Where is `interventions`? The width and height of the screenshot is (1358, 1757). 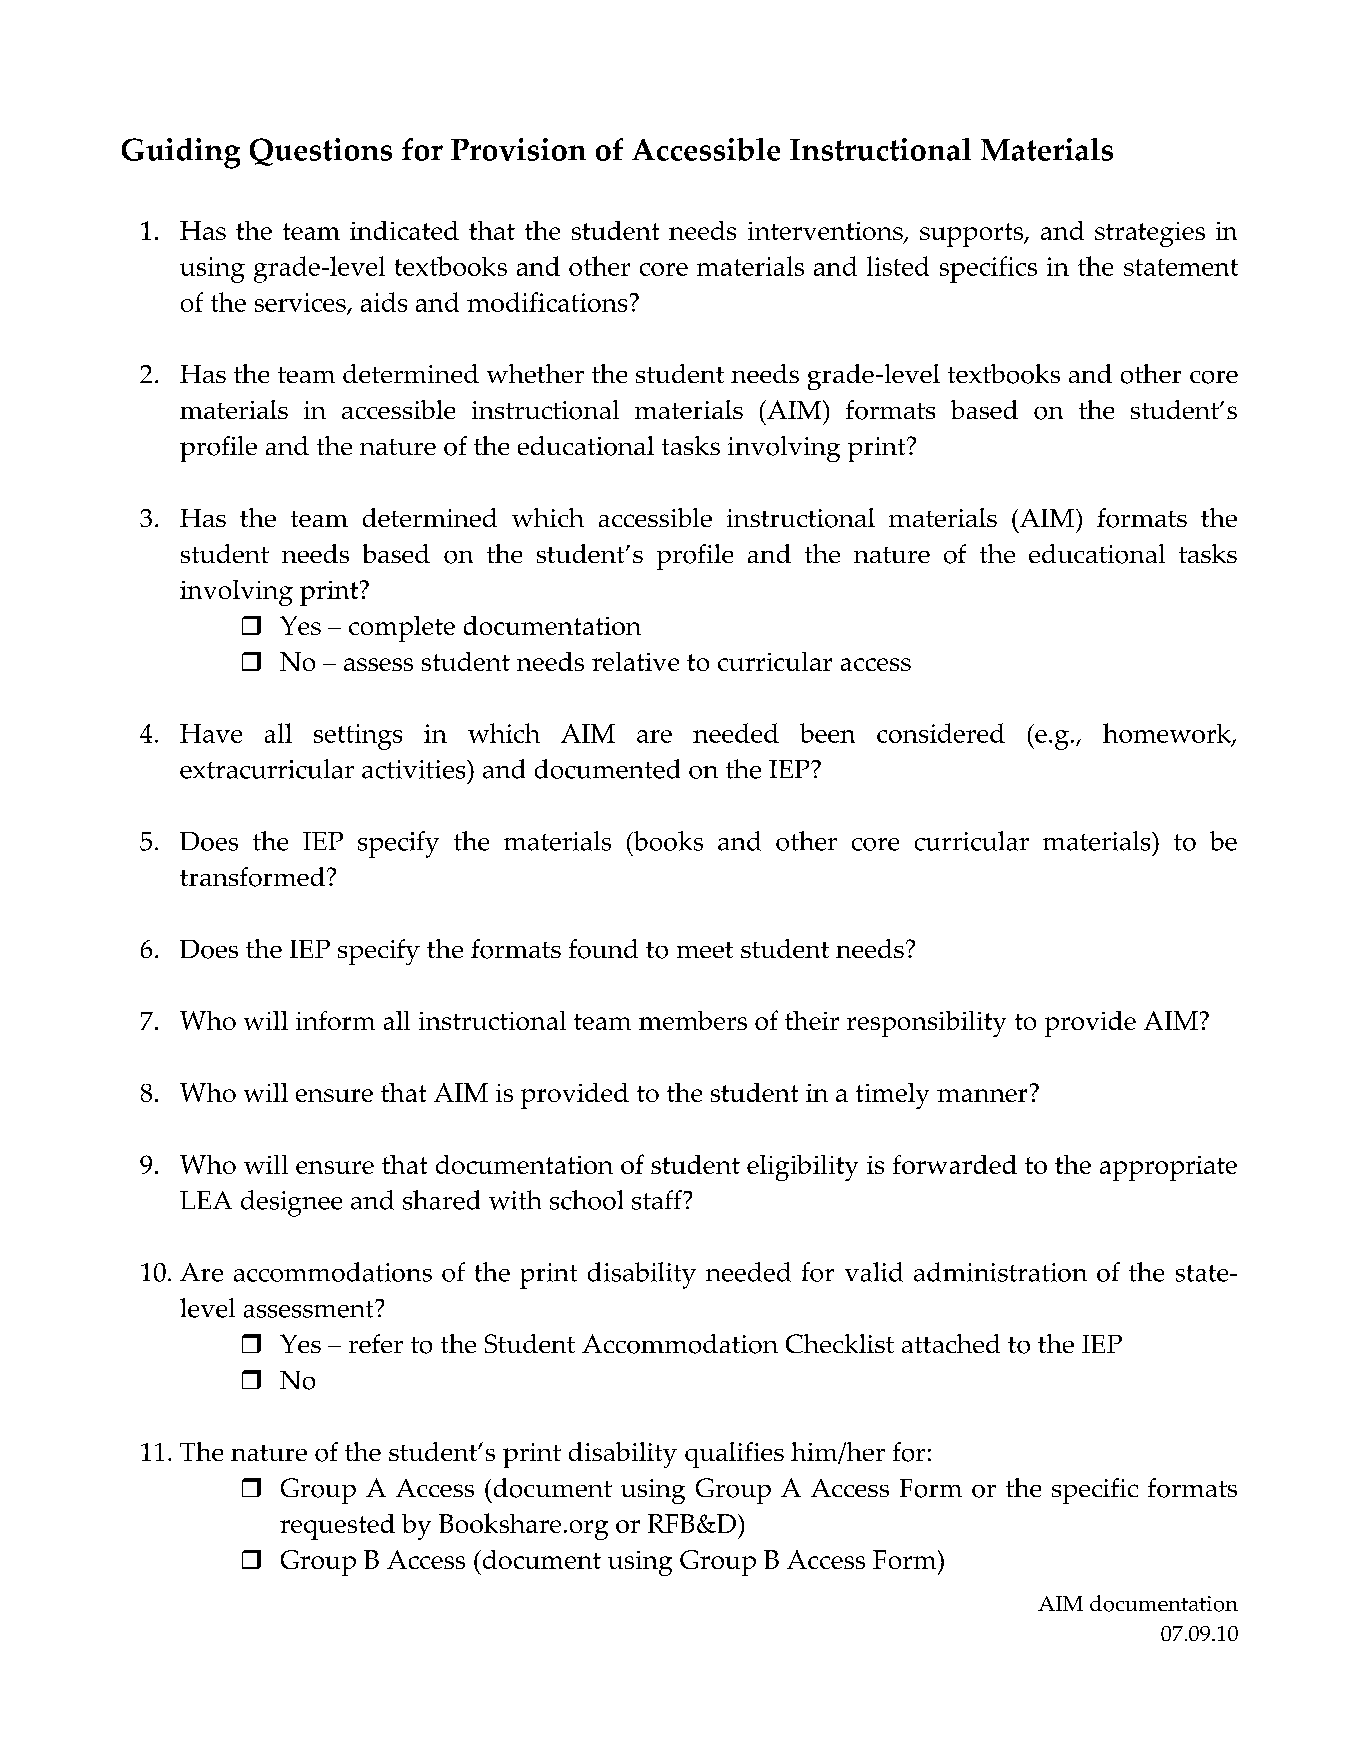
interventions is located at coordinates (826, 232).
